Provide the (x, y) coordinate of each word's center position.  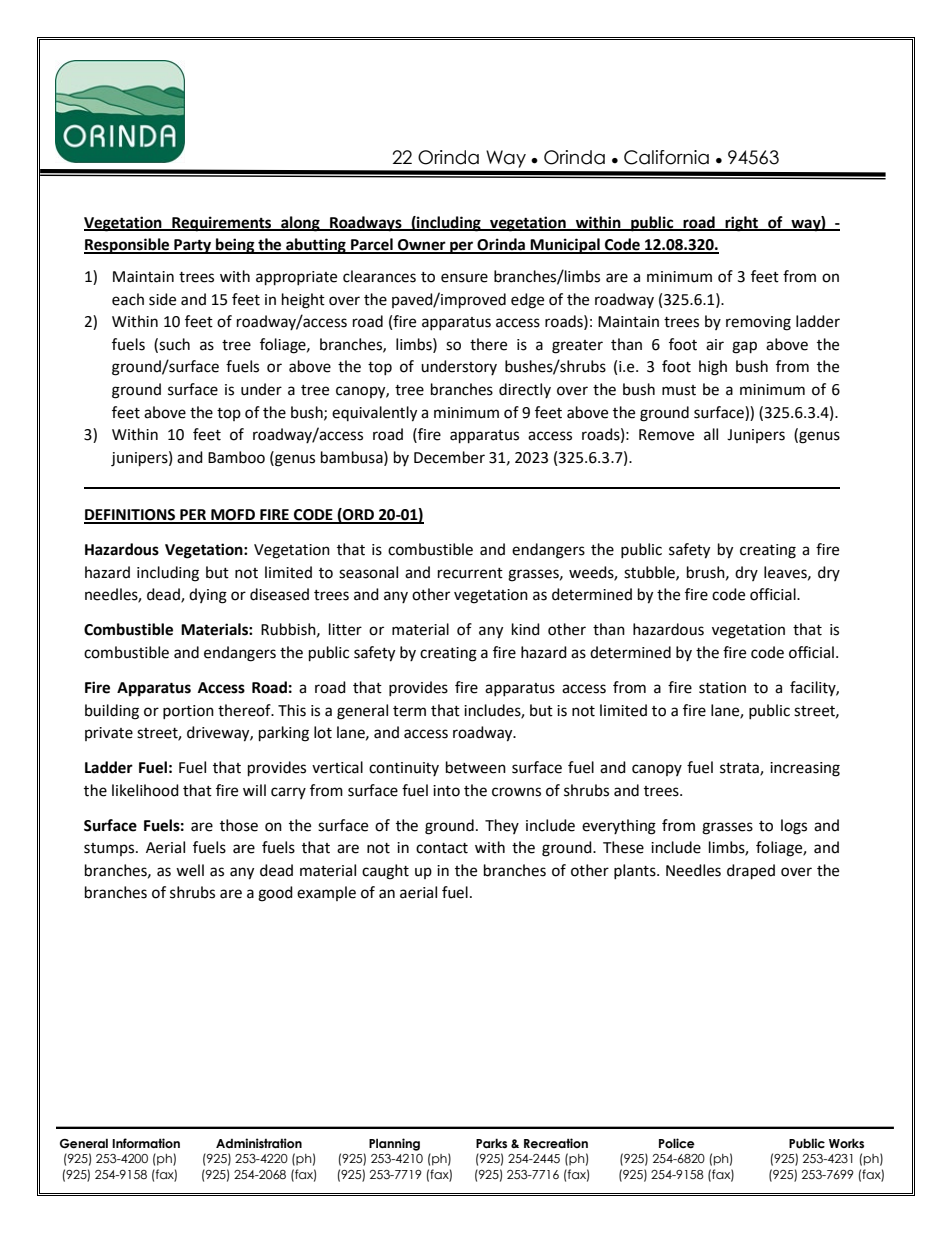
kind (526, 629)
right (741, 224)
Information (146, 1143)
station (722, 688)
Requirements (222, 224)
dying (208, 596)
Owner (422, 246)
